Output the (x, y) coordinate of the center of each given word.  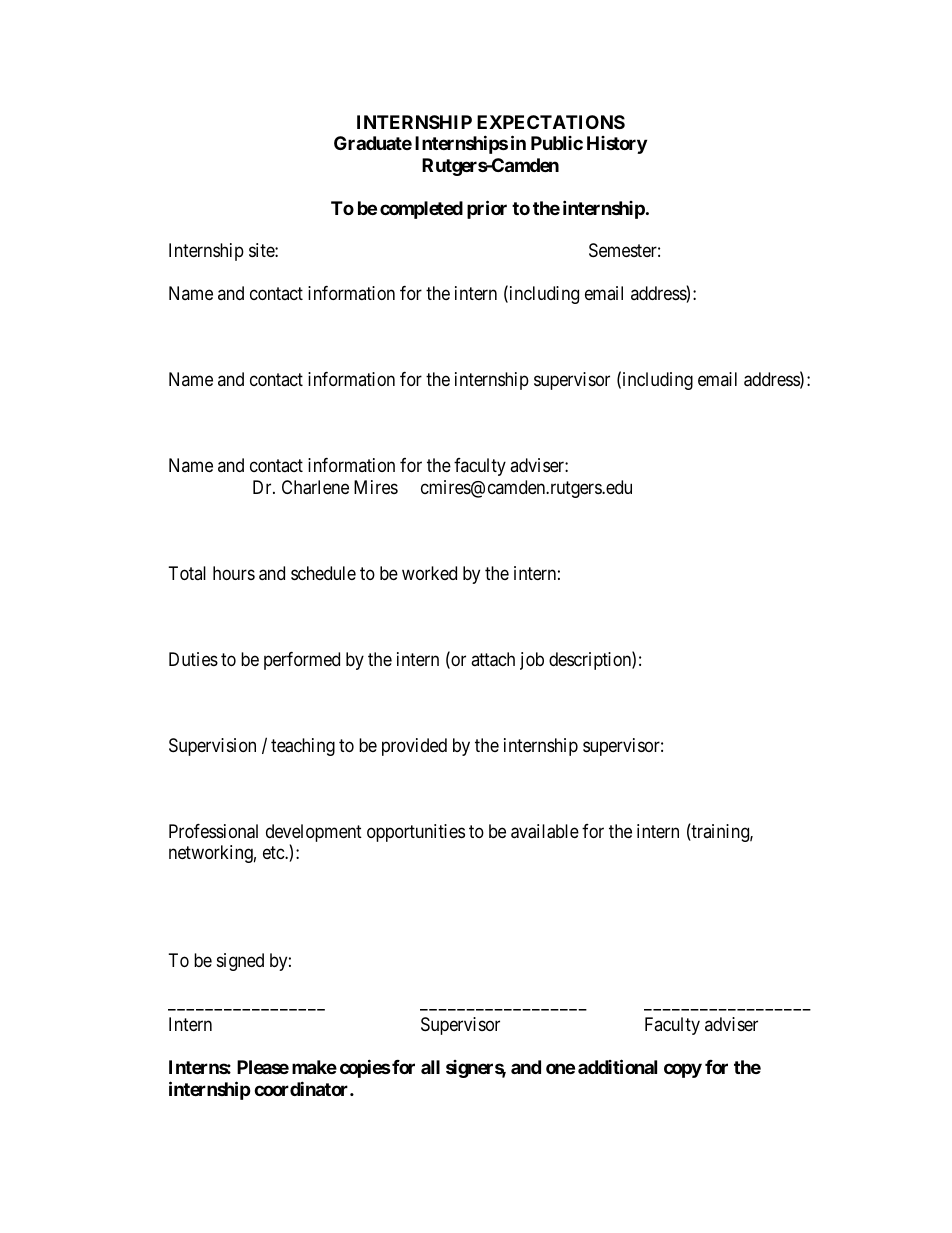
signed (240, 962)
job (532, 661)
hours (234, 573)
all (430, 1067)
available (545, 831)
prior (487, 209)
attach (493, 659)
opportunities (416, 833)
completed (421, 210)
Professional (213, 831)
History (617, 145)
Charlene (315, 487)
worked (429, 573)
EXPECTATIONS (551, 122)
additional (617, 1066)
